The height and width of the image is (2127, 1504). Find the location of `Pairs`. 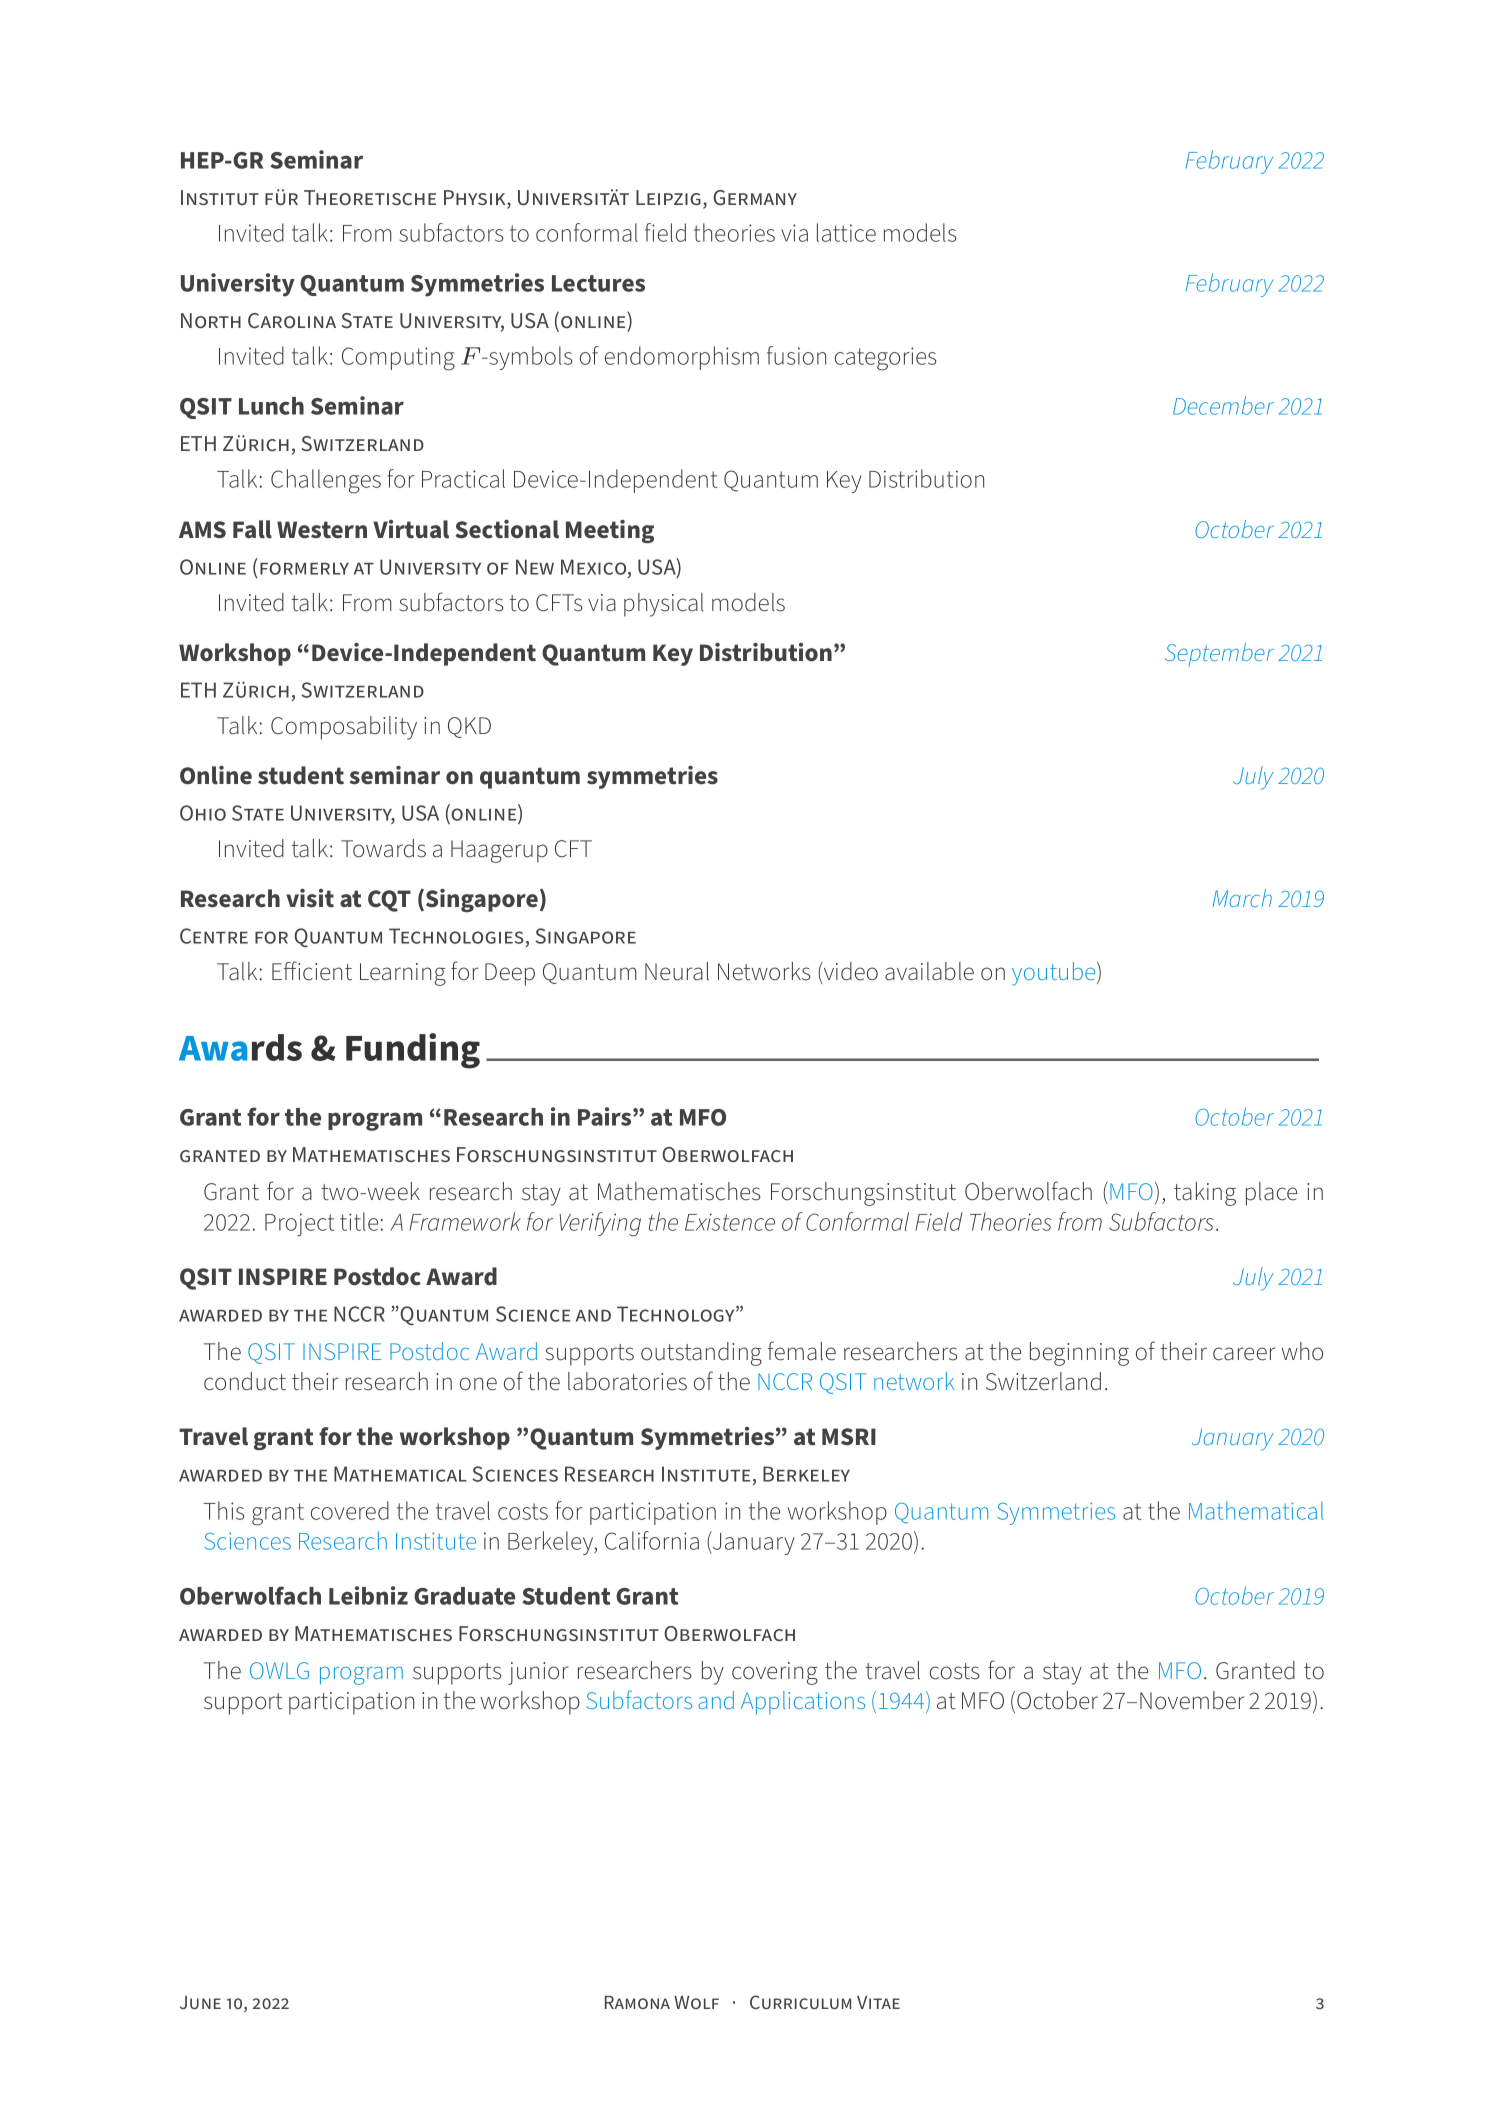

Pairs is located at coordinates (606, 1116).
